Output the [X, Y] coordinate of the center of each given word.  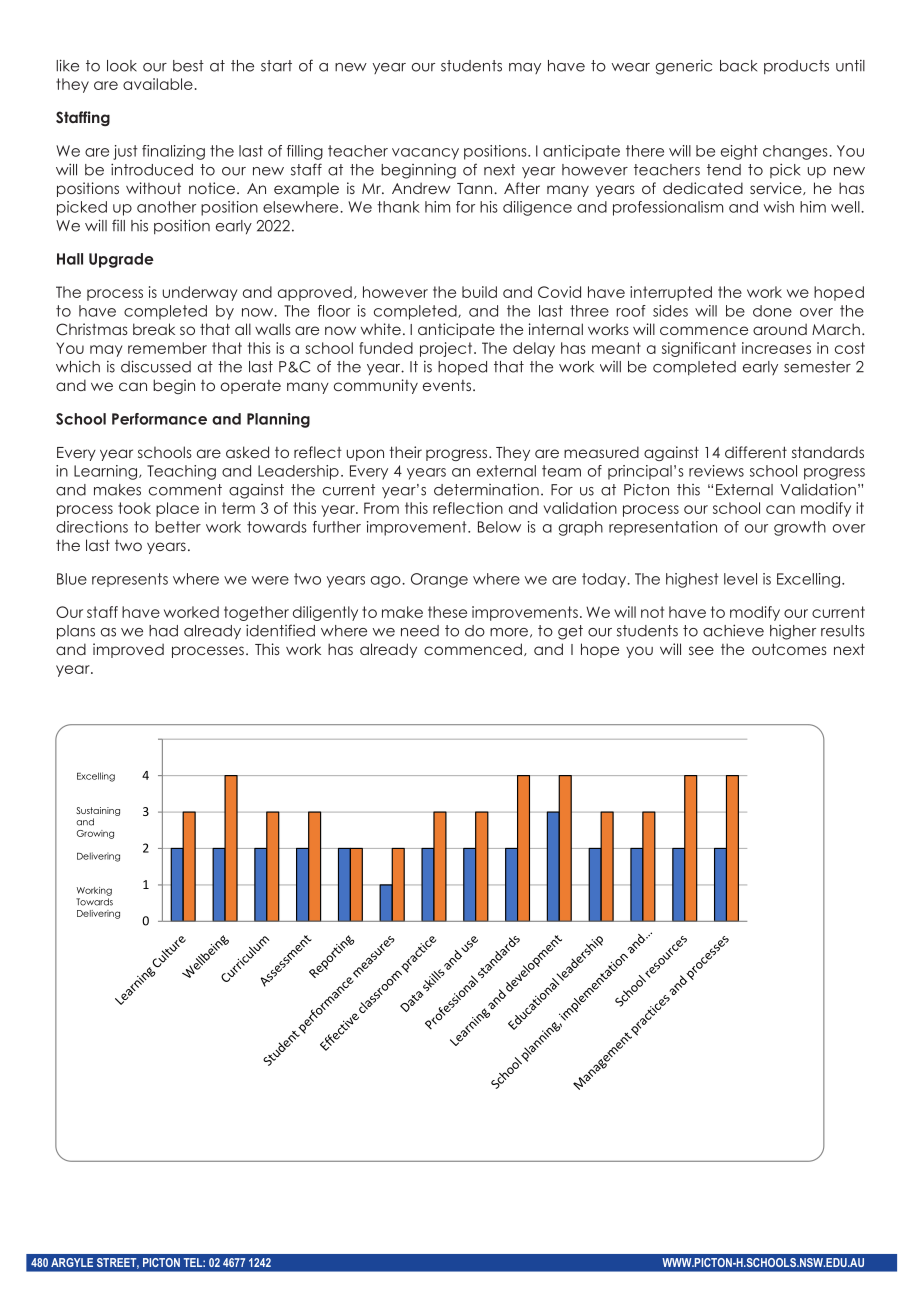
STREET [118, 1263]
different [756, 452]
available [158, 84]
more [509, 632]
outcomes [789, 649]
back [738, 66]
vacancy [425, 154]
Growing [95, 834]
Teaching [181, 472]
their [405, 452]
